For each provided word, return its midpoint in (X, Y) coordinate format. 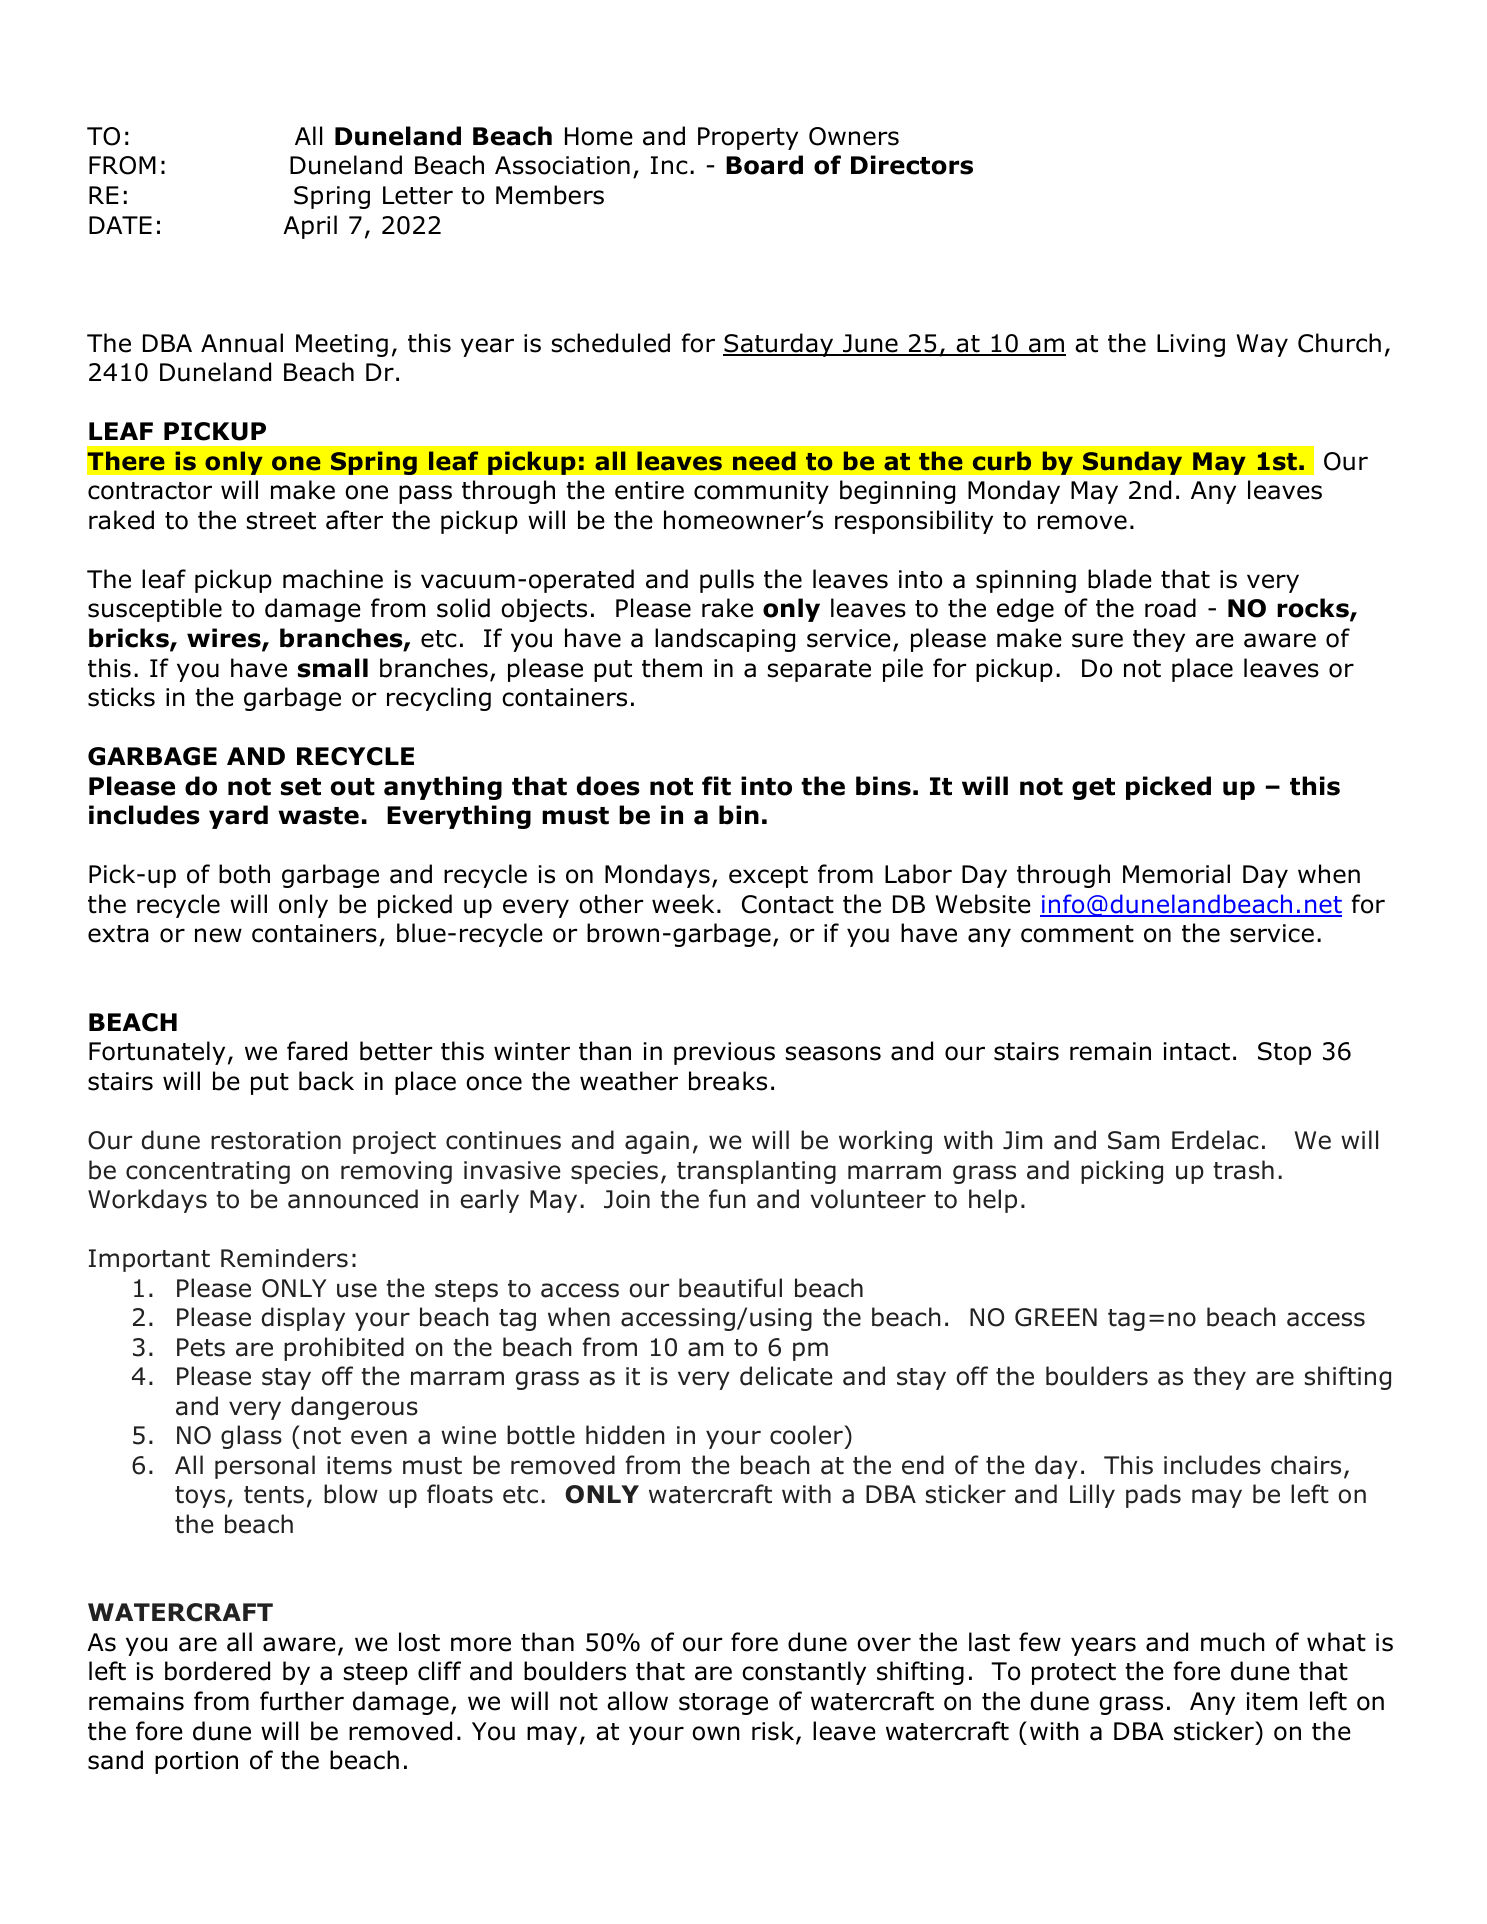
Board (764, 165)
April (310, 227)
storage (723, 1704)
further (302, 1701)
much (1233, 1642)
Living (1191, 345)
